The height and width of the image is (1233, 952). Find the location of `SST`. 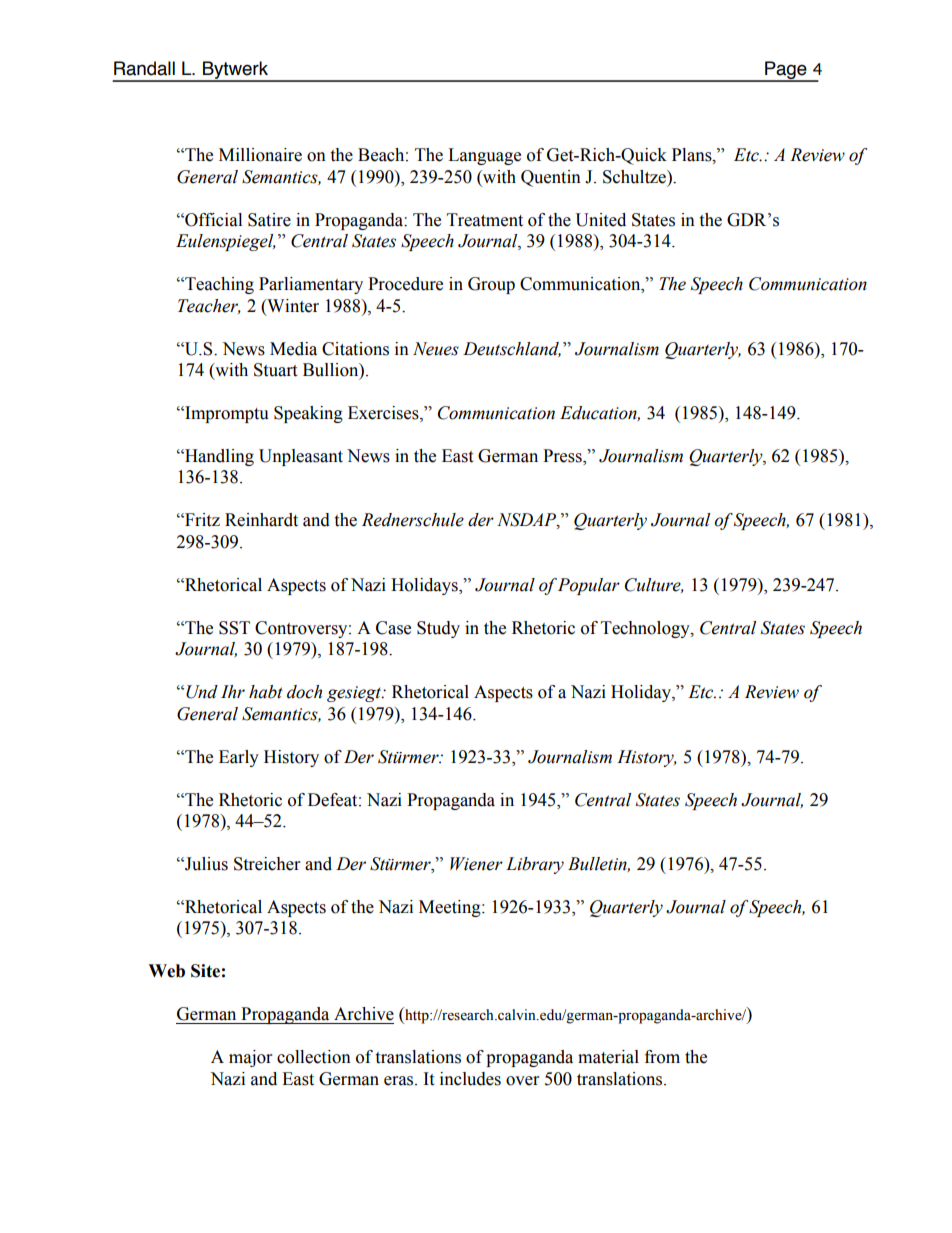

SST is located at coordinates (234, 628).
